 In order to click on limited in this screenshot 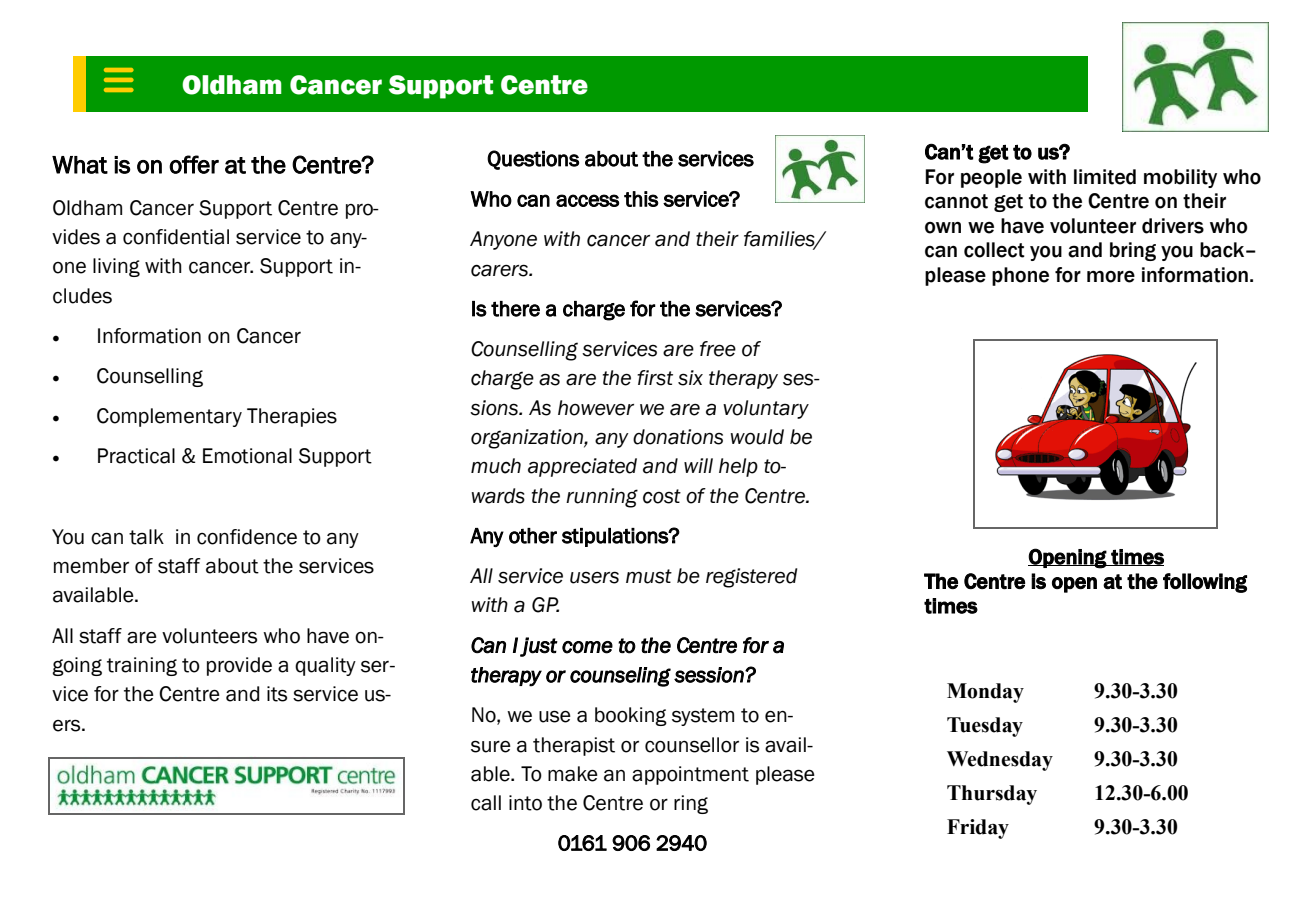, I will do `click(1105, 177)`.
